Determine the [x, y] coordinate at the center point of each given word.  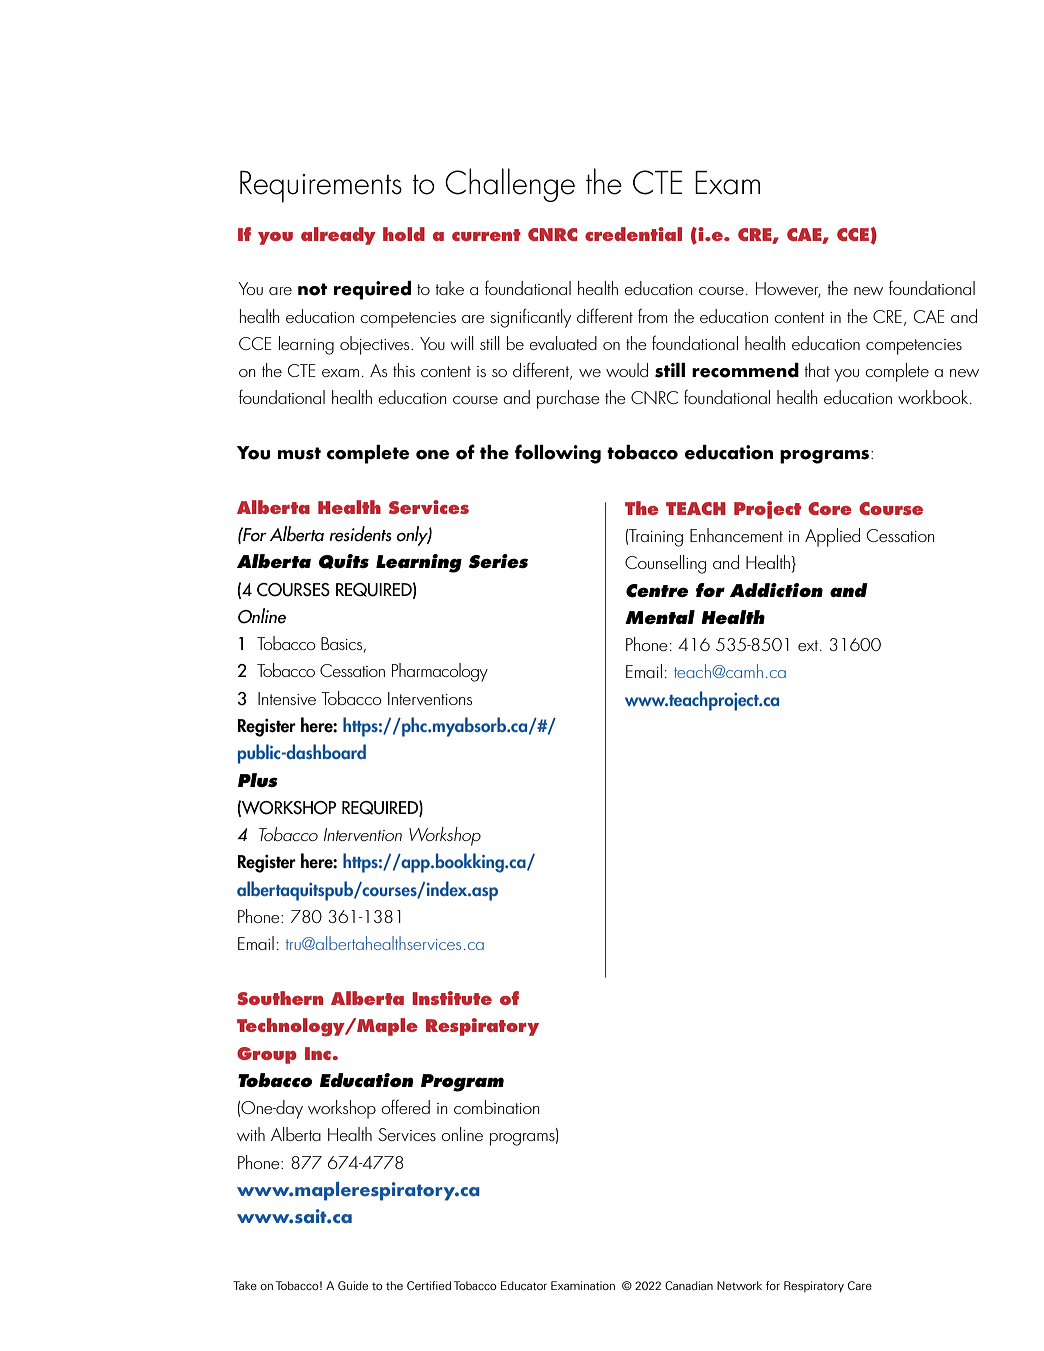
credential [633, 234]
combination [496, 1107]
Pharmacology [440, 672]
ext [808, 645]
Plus [258, 780]
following [558, 454]
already [338, 236]
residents [360, 534]
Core [830, 508]
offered [405, 1106]
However [788, 290]
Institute [452, 998]
